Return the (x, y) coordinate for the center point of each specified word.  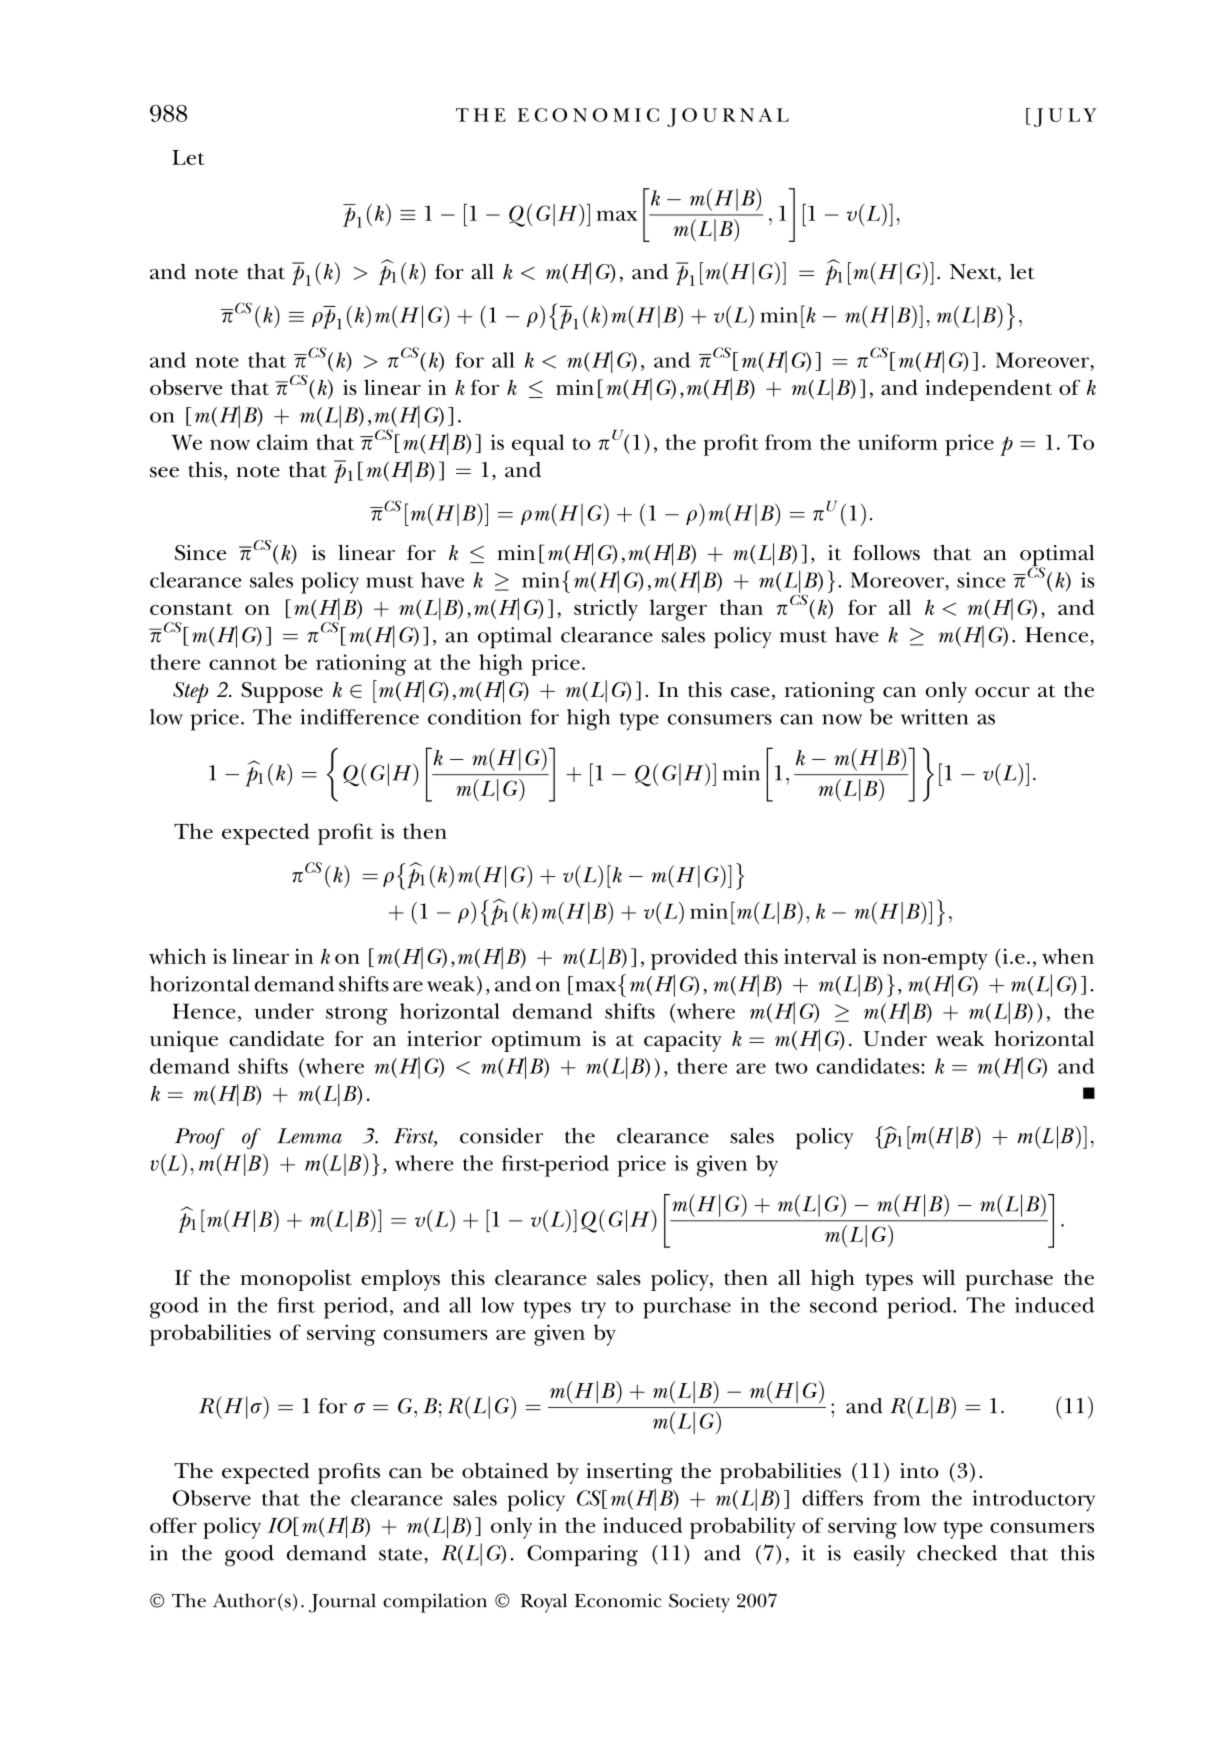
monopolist (296, 1280)
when (1068, 956)
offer (173, 1525)
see (164, 472)
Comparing (582, 1556)
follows (886, 553)
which (177, 956)
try (593, 1309)
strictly (606, 610)
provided (694, 959)
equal (538, 445)
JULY (1065, 117)
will (938, 1277)
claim (282, 442)
